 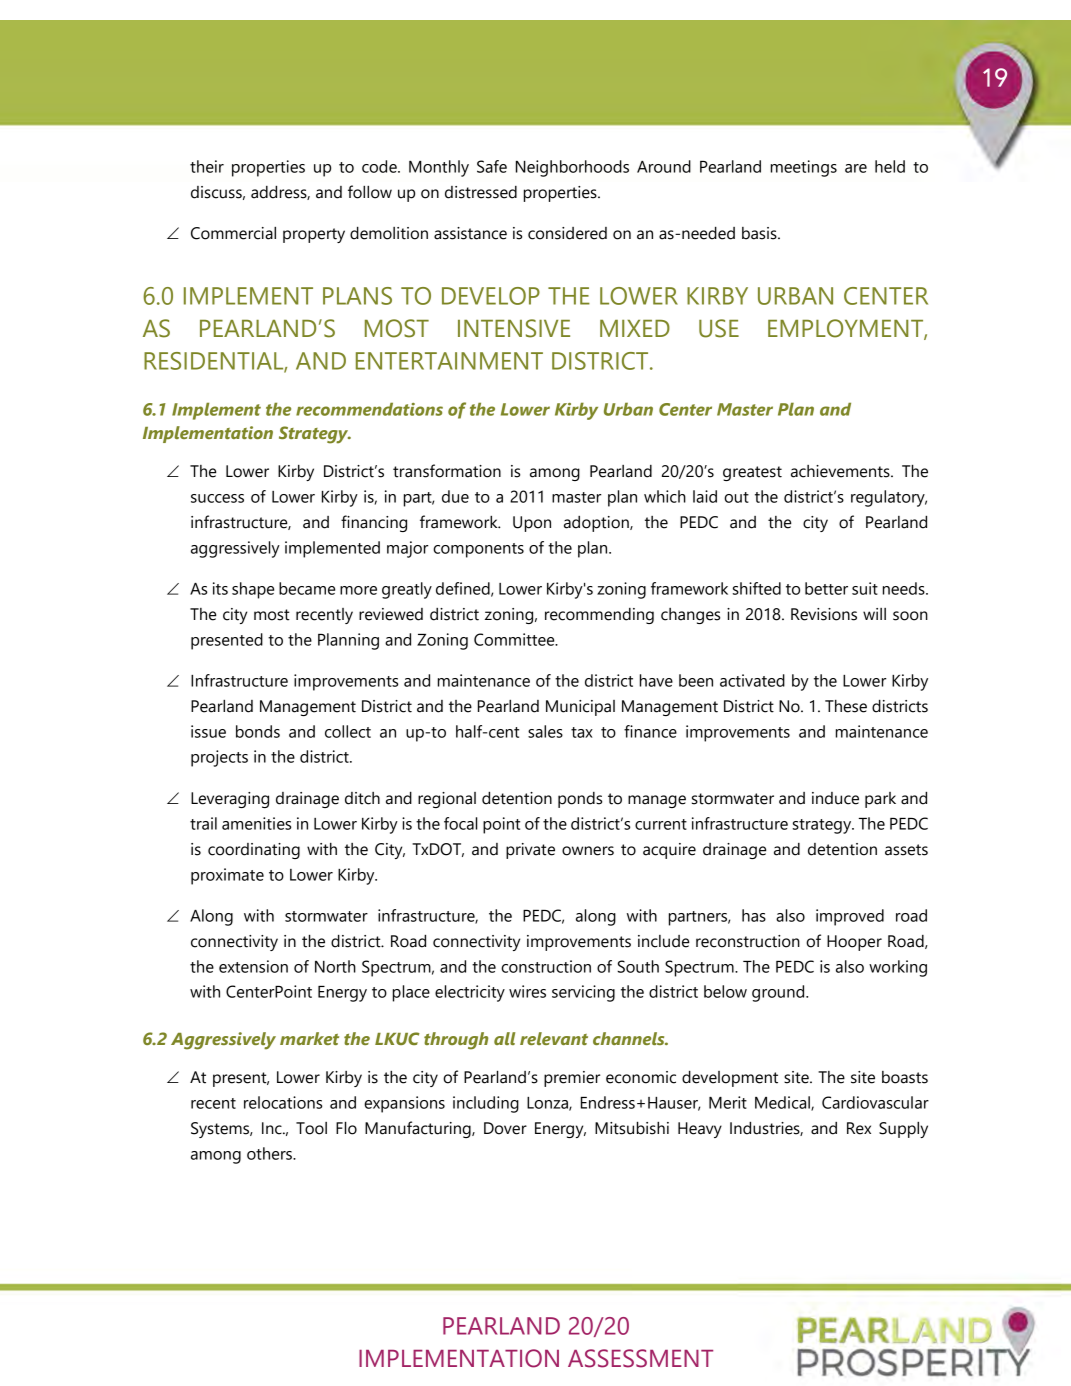 What do you see at coordinates (567, 233) in the image?
I see `considered` at bounding box center [567, 233].
